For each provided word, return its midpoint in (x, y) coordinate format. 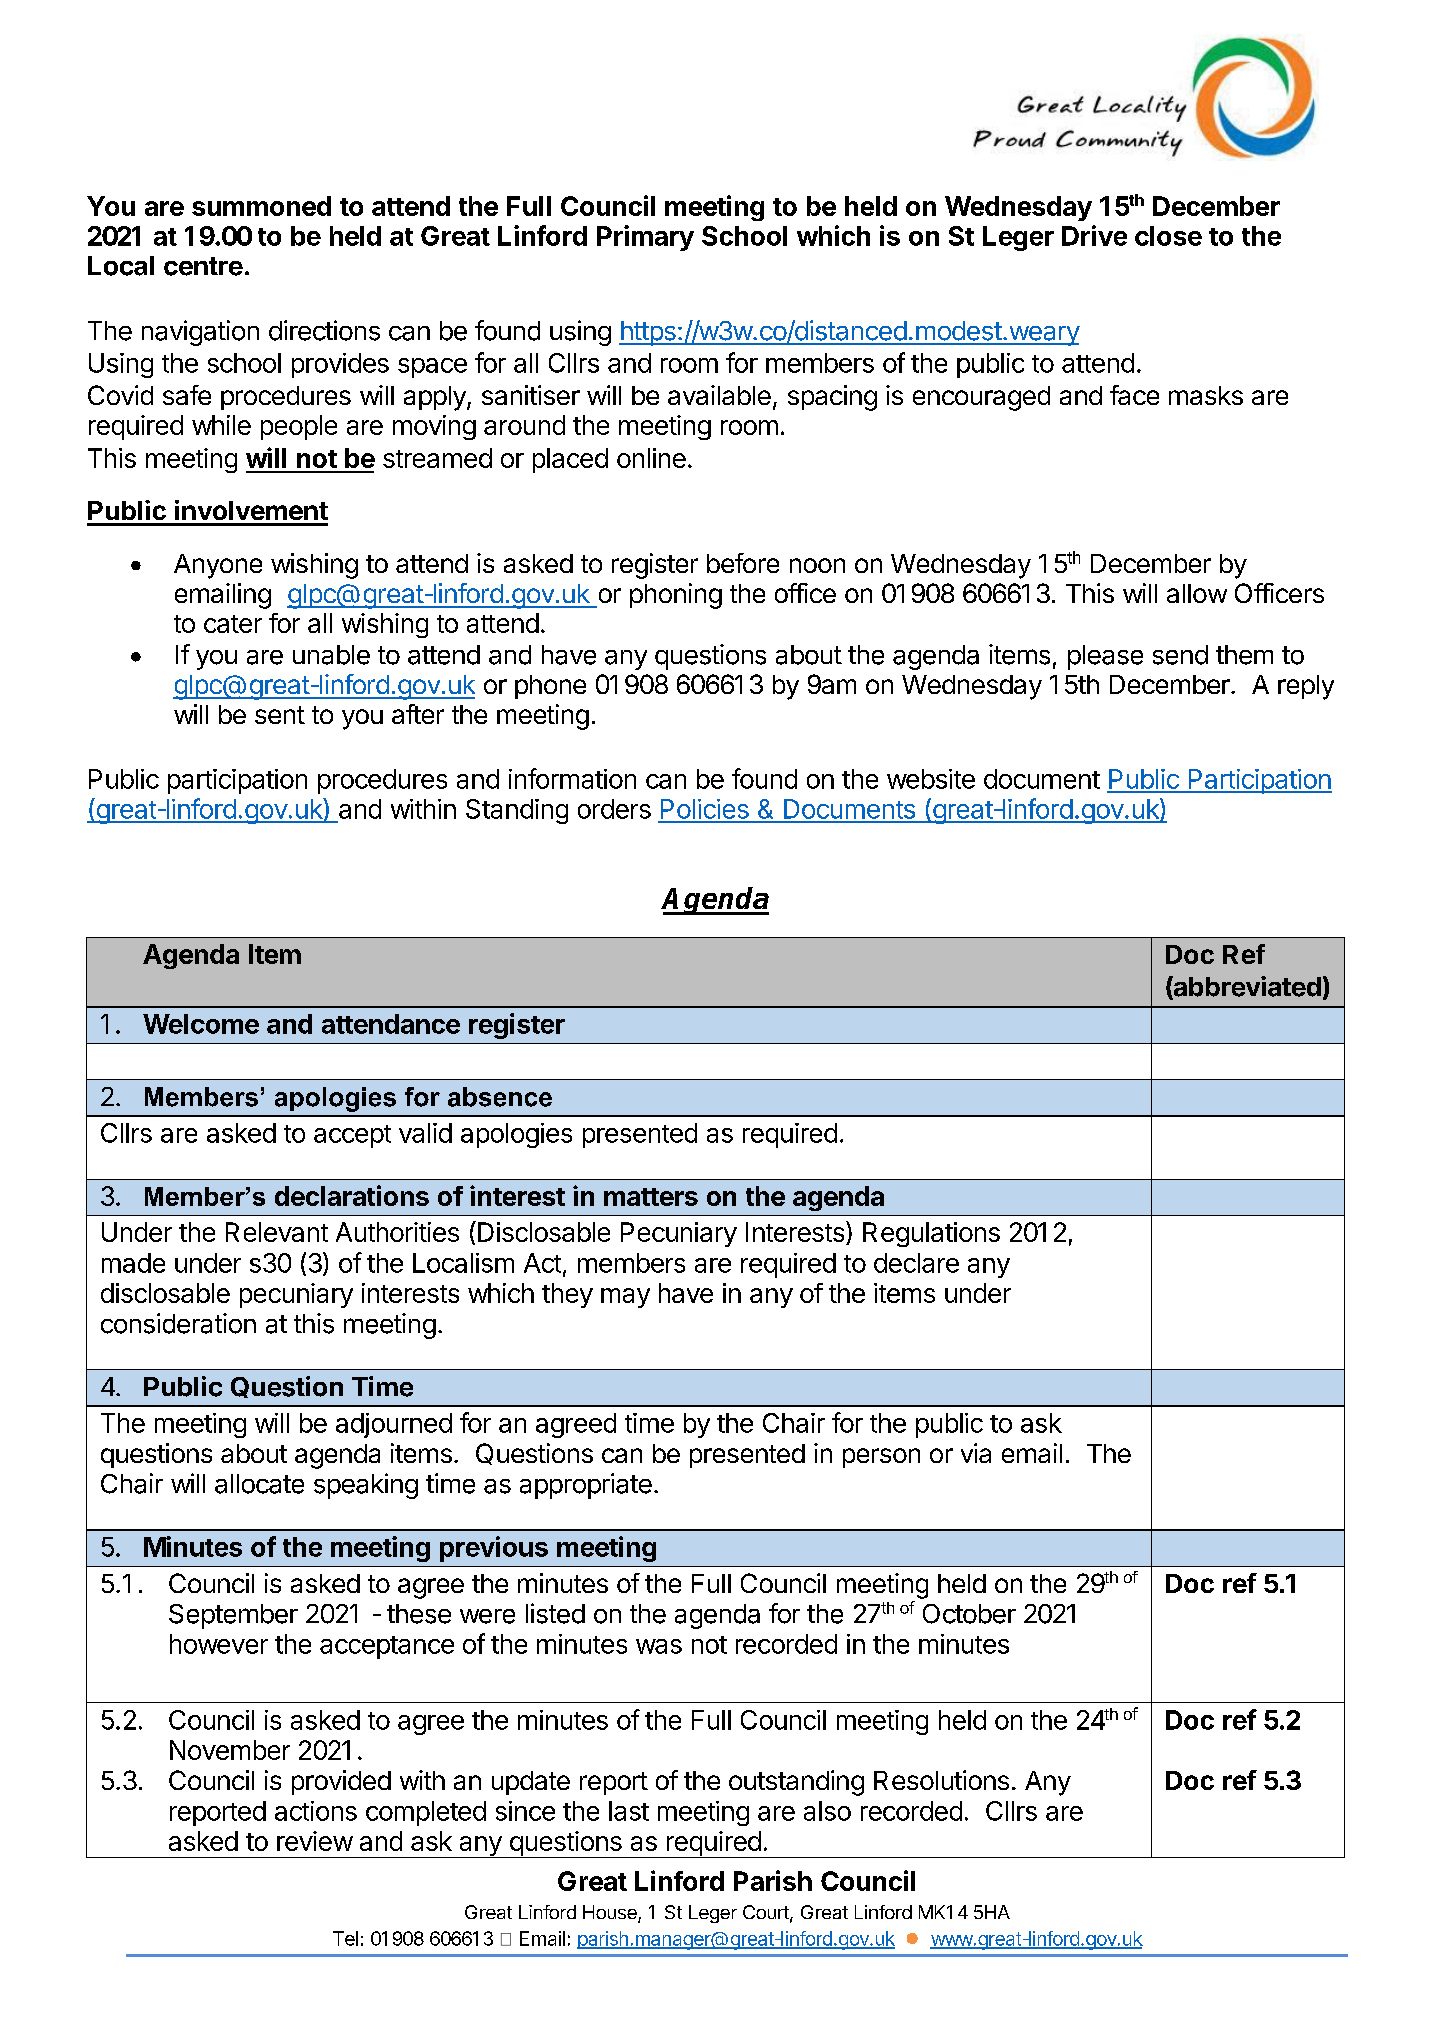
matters (651, 1197)
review (315, 1841)
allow (1197, 593)
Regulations (931, 1234)
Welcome (201, 1024)
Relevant (277, 1232)
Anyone (218, 566)
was (659, 1646)
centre (203, 266)
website (931, 779)
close (1168, 236)
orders (614, 809)
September (233, 1616)
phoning (676, 596)
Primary (645, 238)
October (969, 1614)
